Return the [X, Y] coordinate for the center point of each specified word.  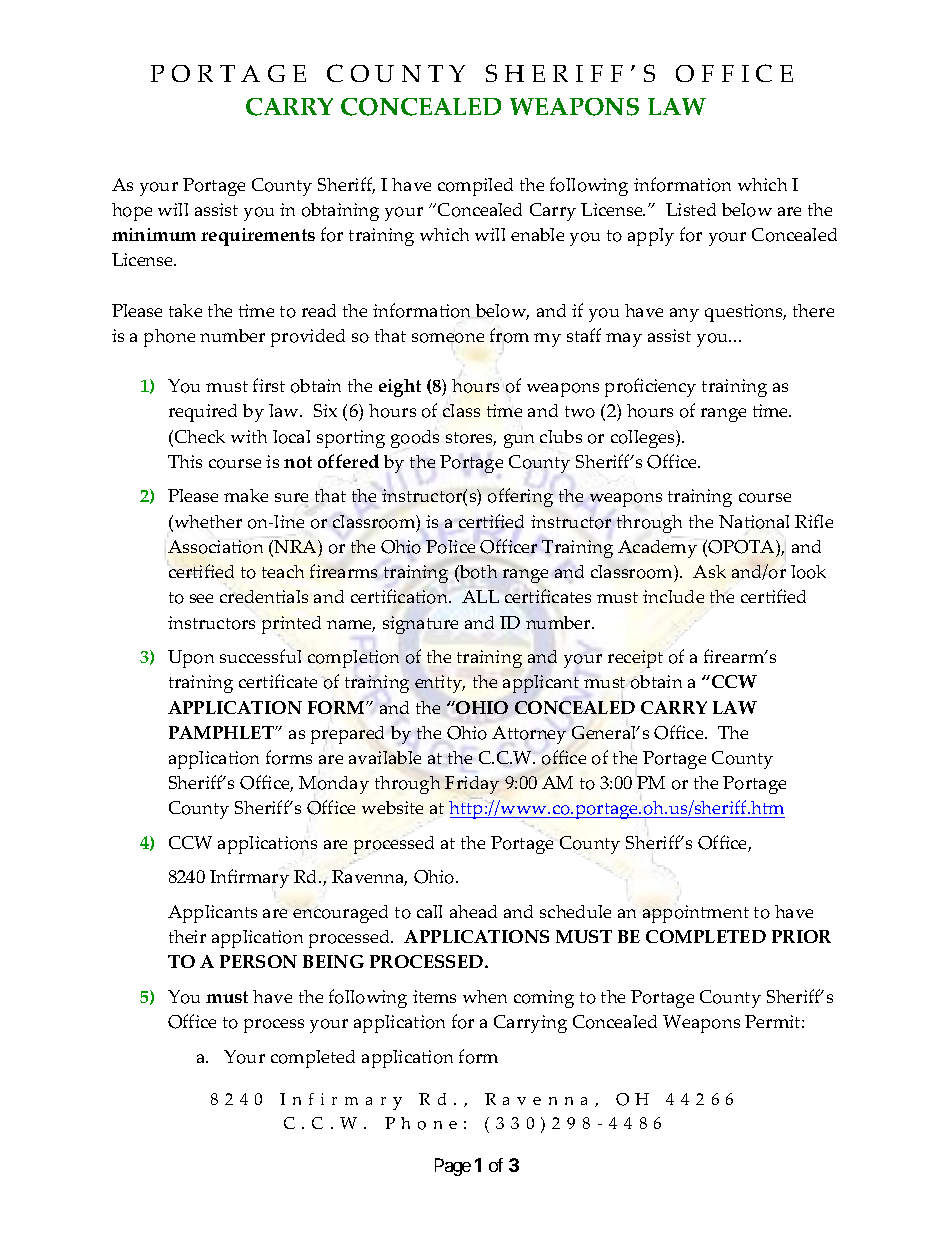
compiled [475, 187]
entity [440, 684]
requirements [258, 237]
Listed [691, 209]
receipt [635, 659]
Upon [191, 659]
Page [453, 1167]
